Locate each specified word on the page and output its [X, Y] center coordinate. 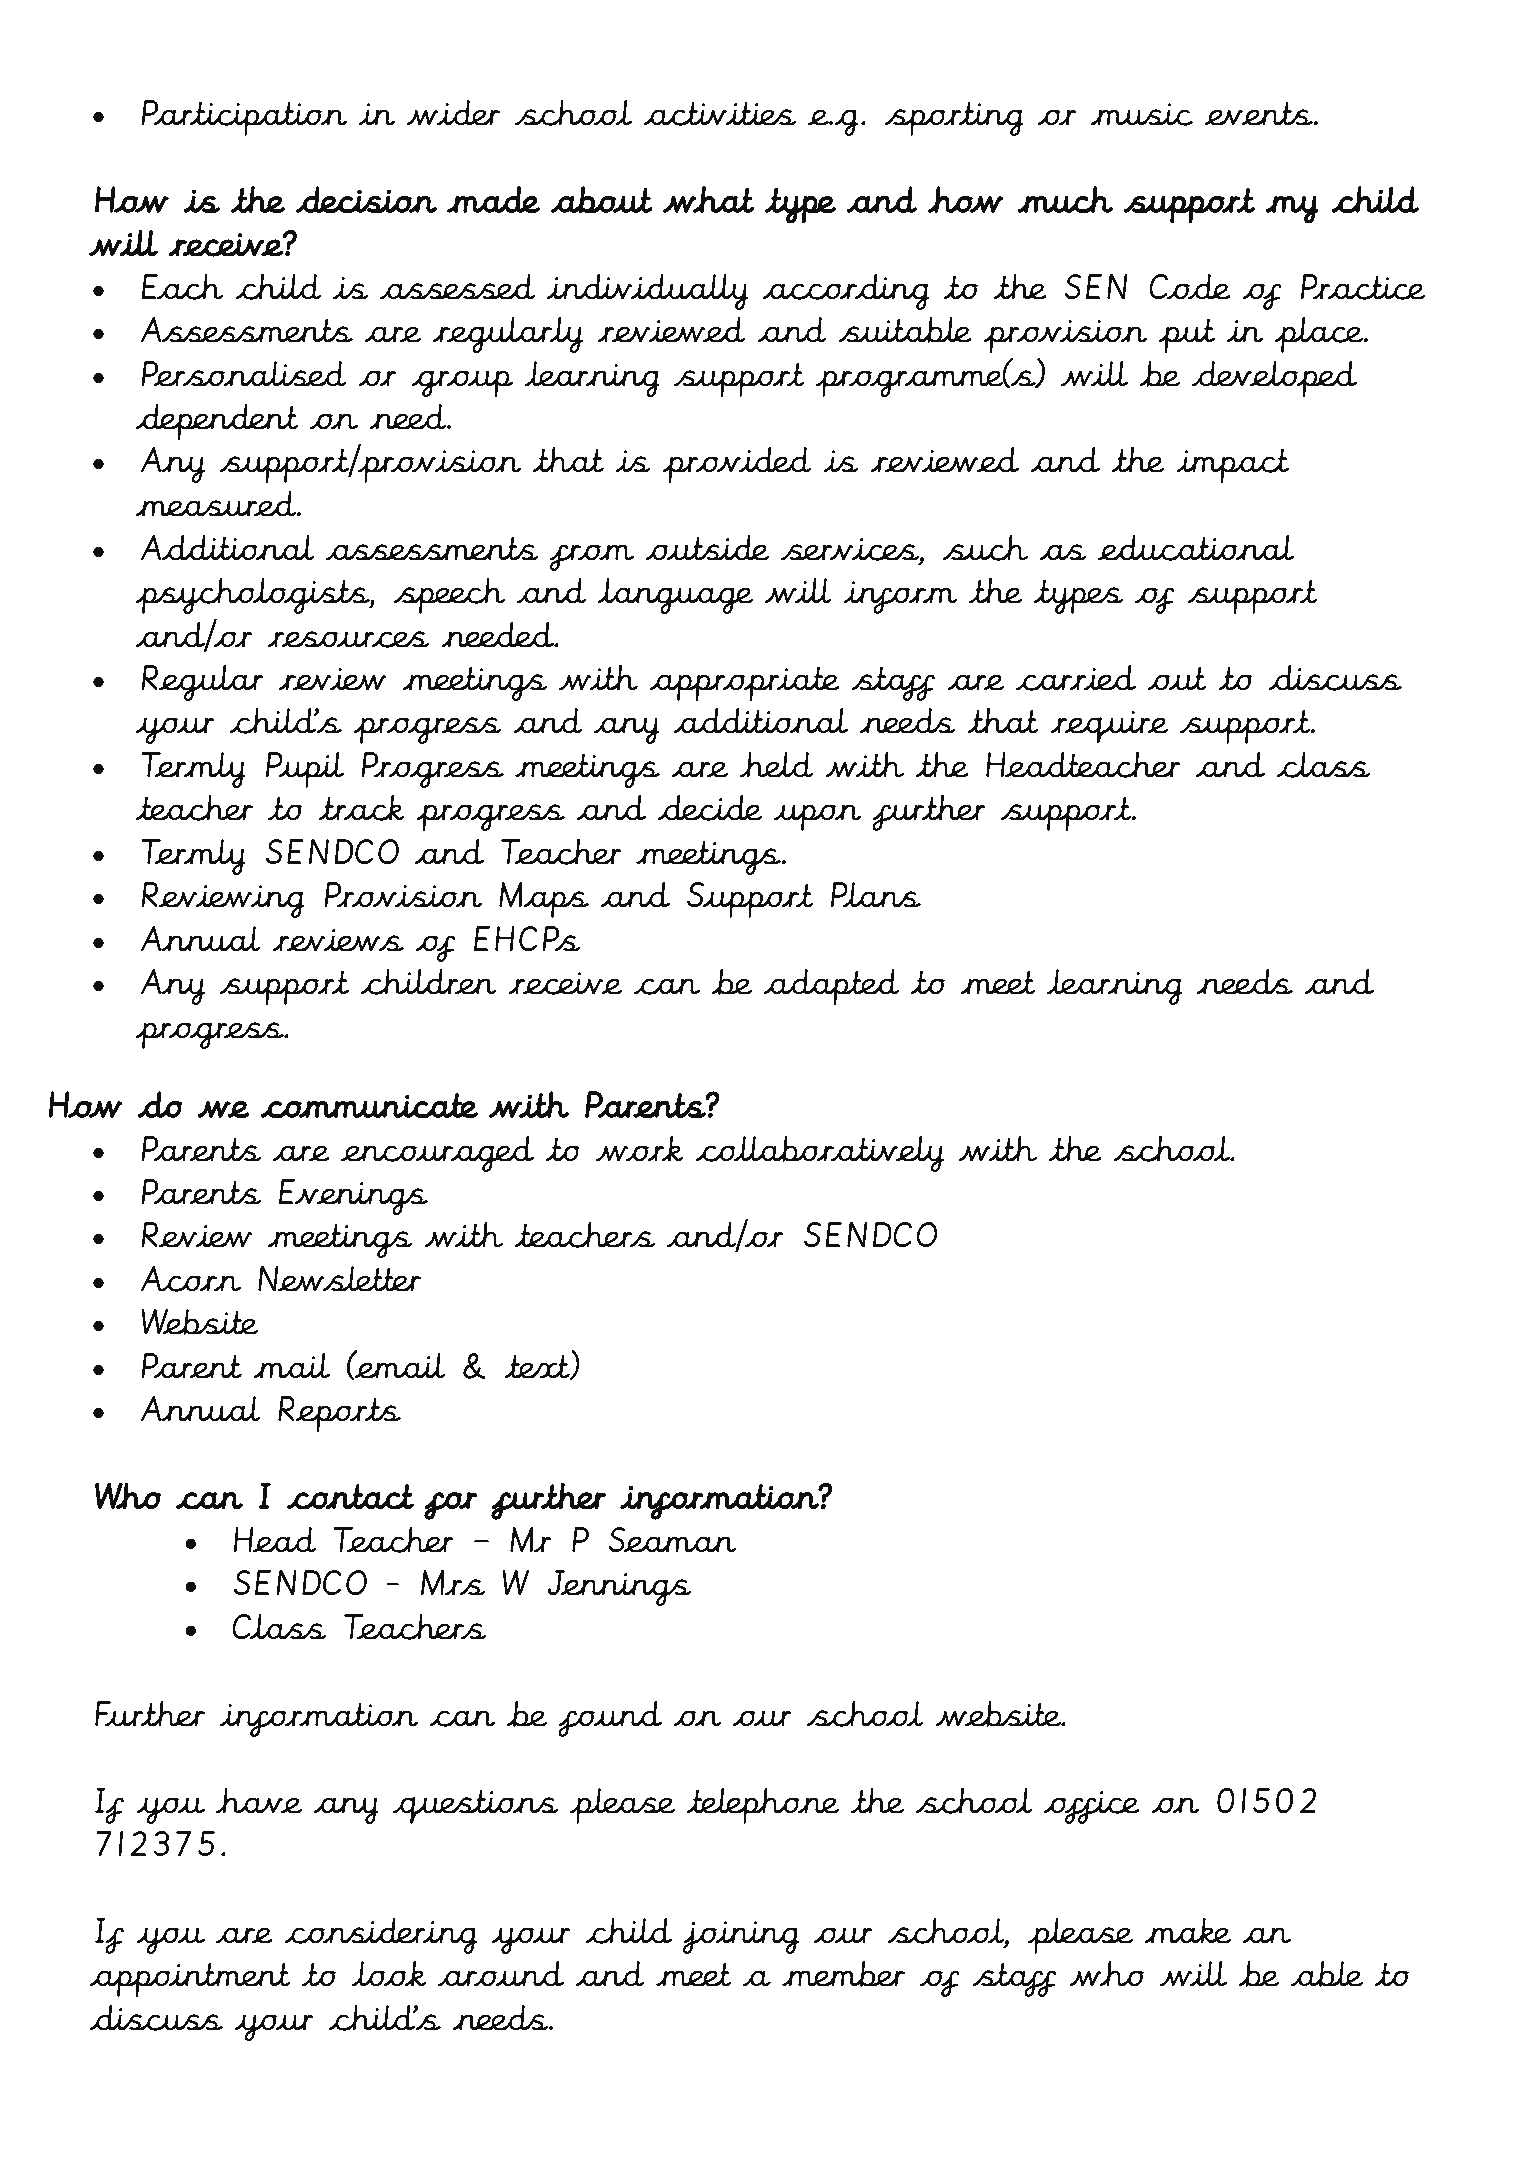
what [708, 199]
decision [366, 199]
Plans [876, 895]
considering [380, 1936]
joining [740, 1937]
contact [350, 1497]
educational [1196, 548]
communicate [369, 1105]
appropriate [744, 683]
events [1259, 113]
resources [348, 639]
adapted [831, 987]
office [1092, 1807]
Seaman [672, 1540]
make [1187, 1931]
